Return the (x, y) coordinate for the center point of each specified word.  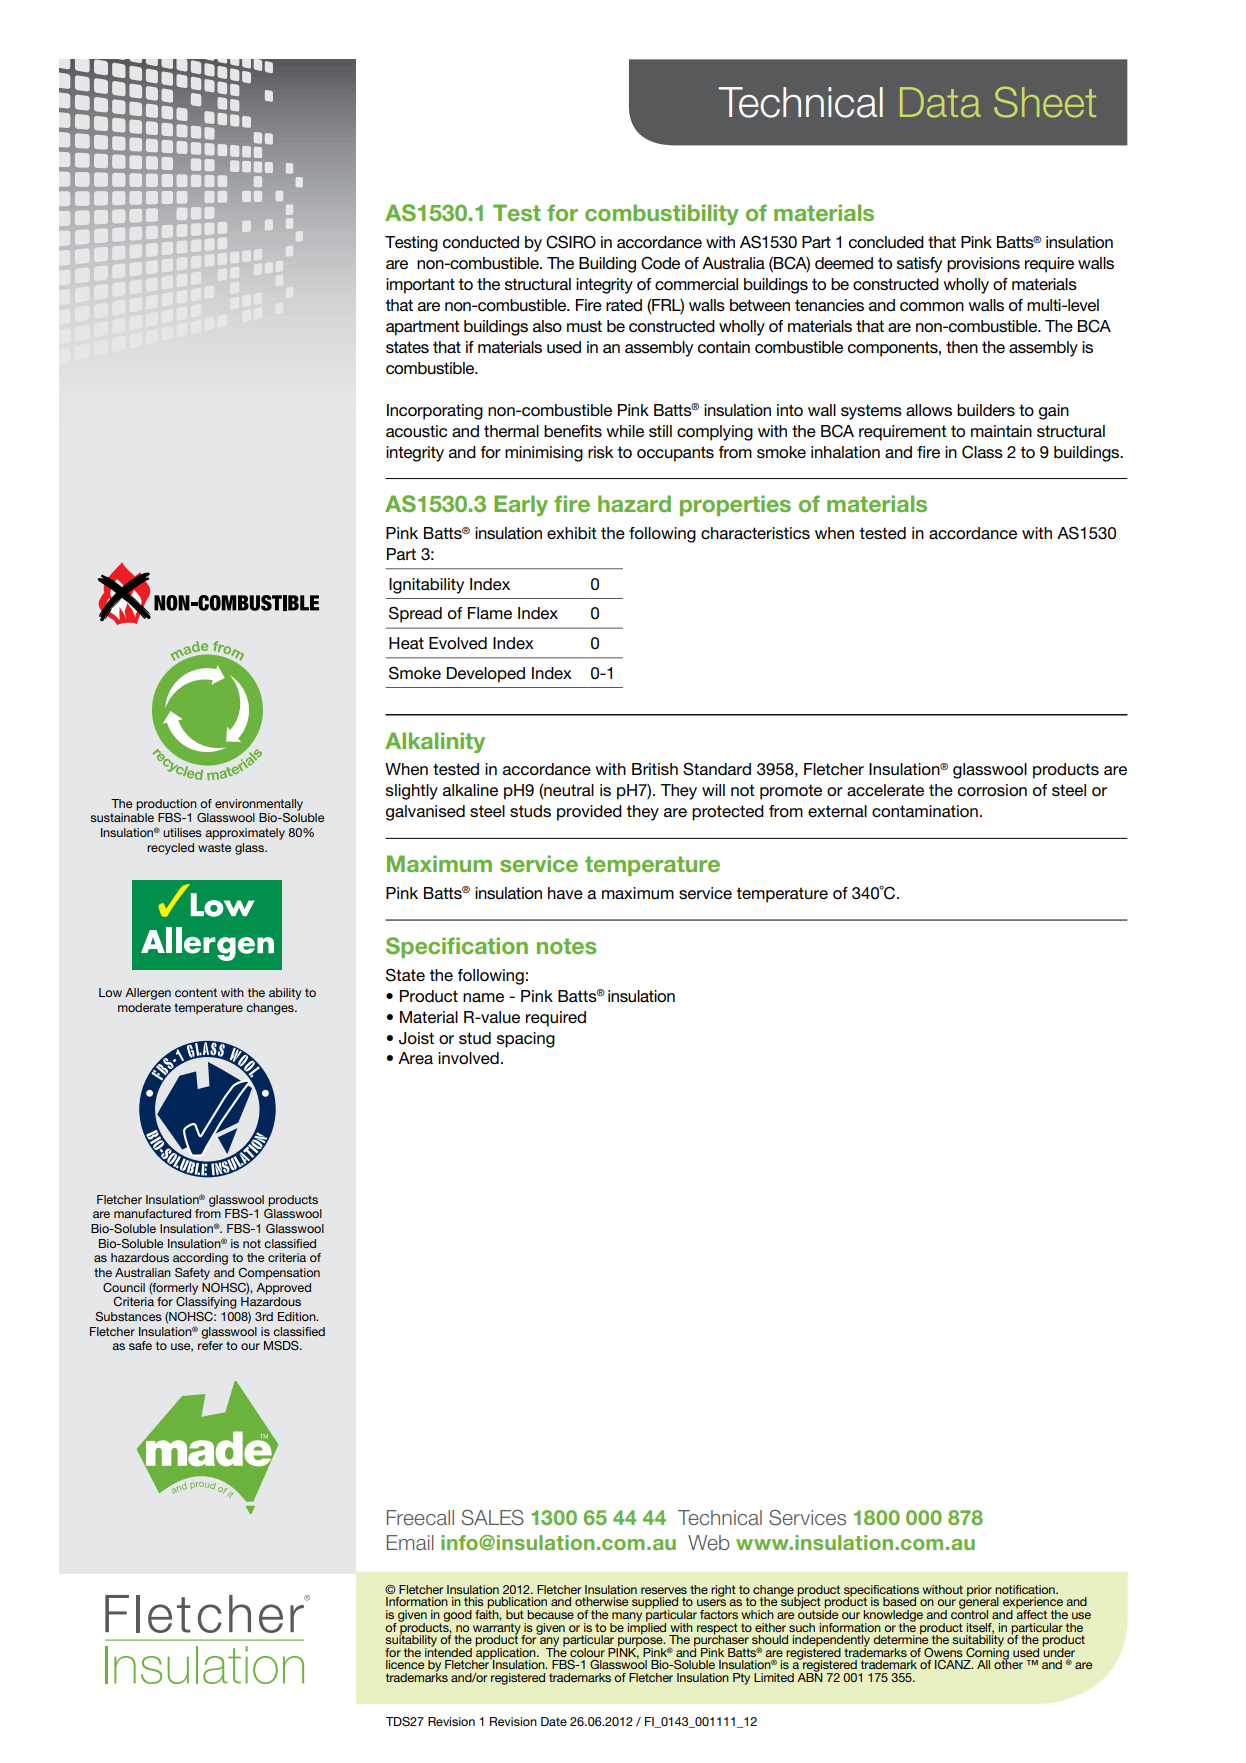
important (420, 286)
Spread (415, 614)
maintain (1001, 431)
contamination (925, 811)
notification (1026, 1589)
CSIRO (571, 242)
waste (214, 847)
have (565, 893)
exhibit (572, 533)
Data (940, 102)
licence (405, 1664)
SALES (493, 1518)
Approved (283, 1289)
